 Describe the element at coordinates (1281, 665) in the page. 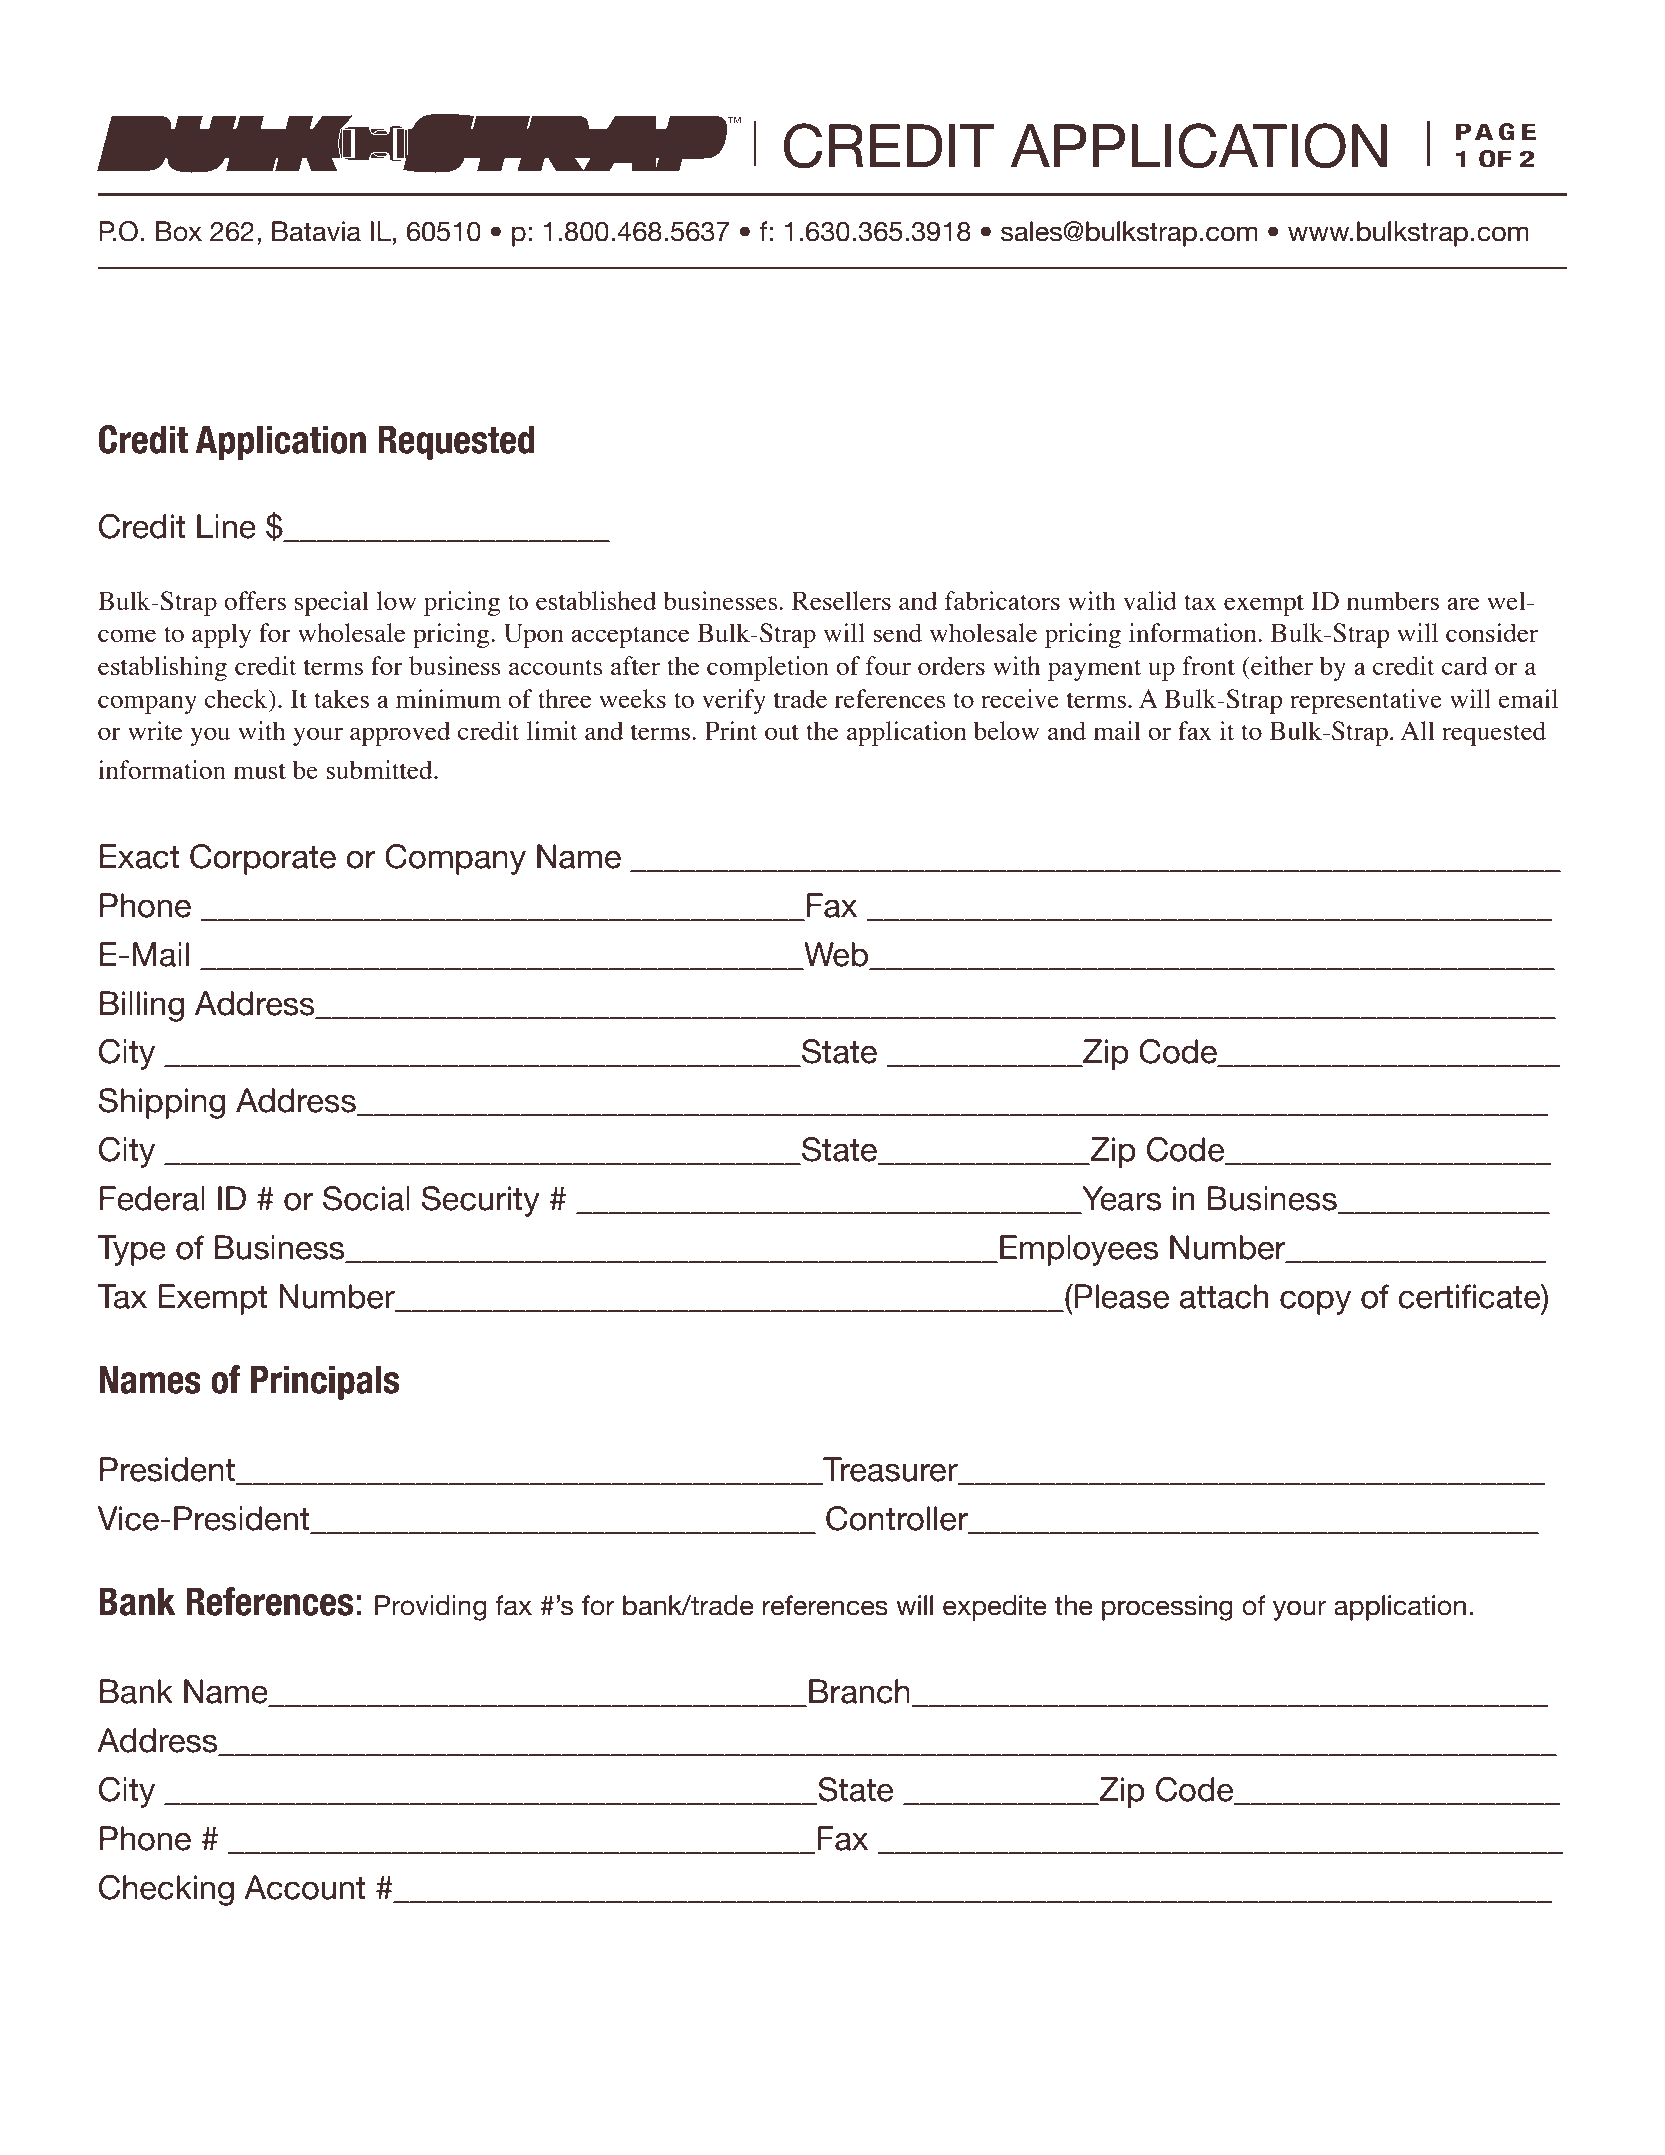

I see `either` at that location.
